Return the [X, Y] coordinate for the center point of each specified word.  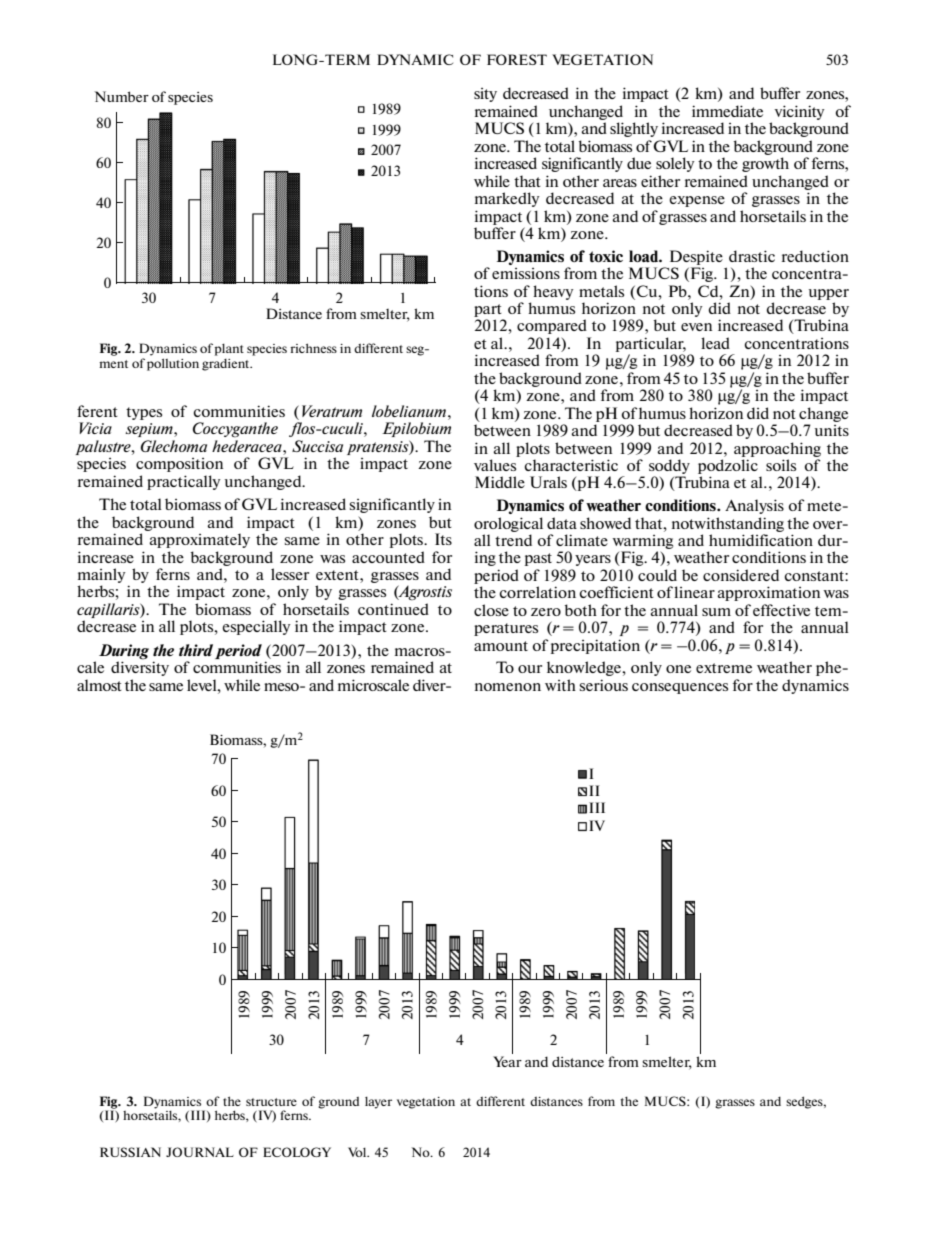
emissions [526, 273]
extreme [724, 668]
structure [271, 1102]
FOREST [517, 59]
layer [378, 1103]
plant [229, 350]
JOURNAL [200, 1152]
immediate [727, 111]
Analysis [754, 506]
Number [121, 96]
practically [184, 482]
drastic [752, 256]
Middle [500, 482]
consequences [680, 688]
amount [501, 646]
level [203, 685]
